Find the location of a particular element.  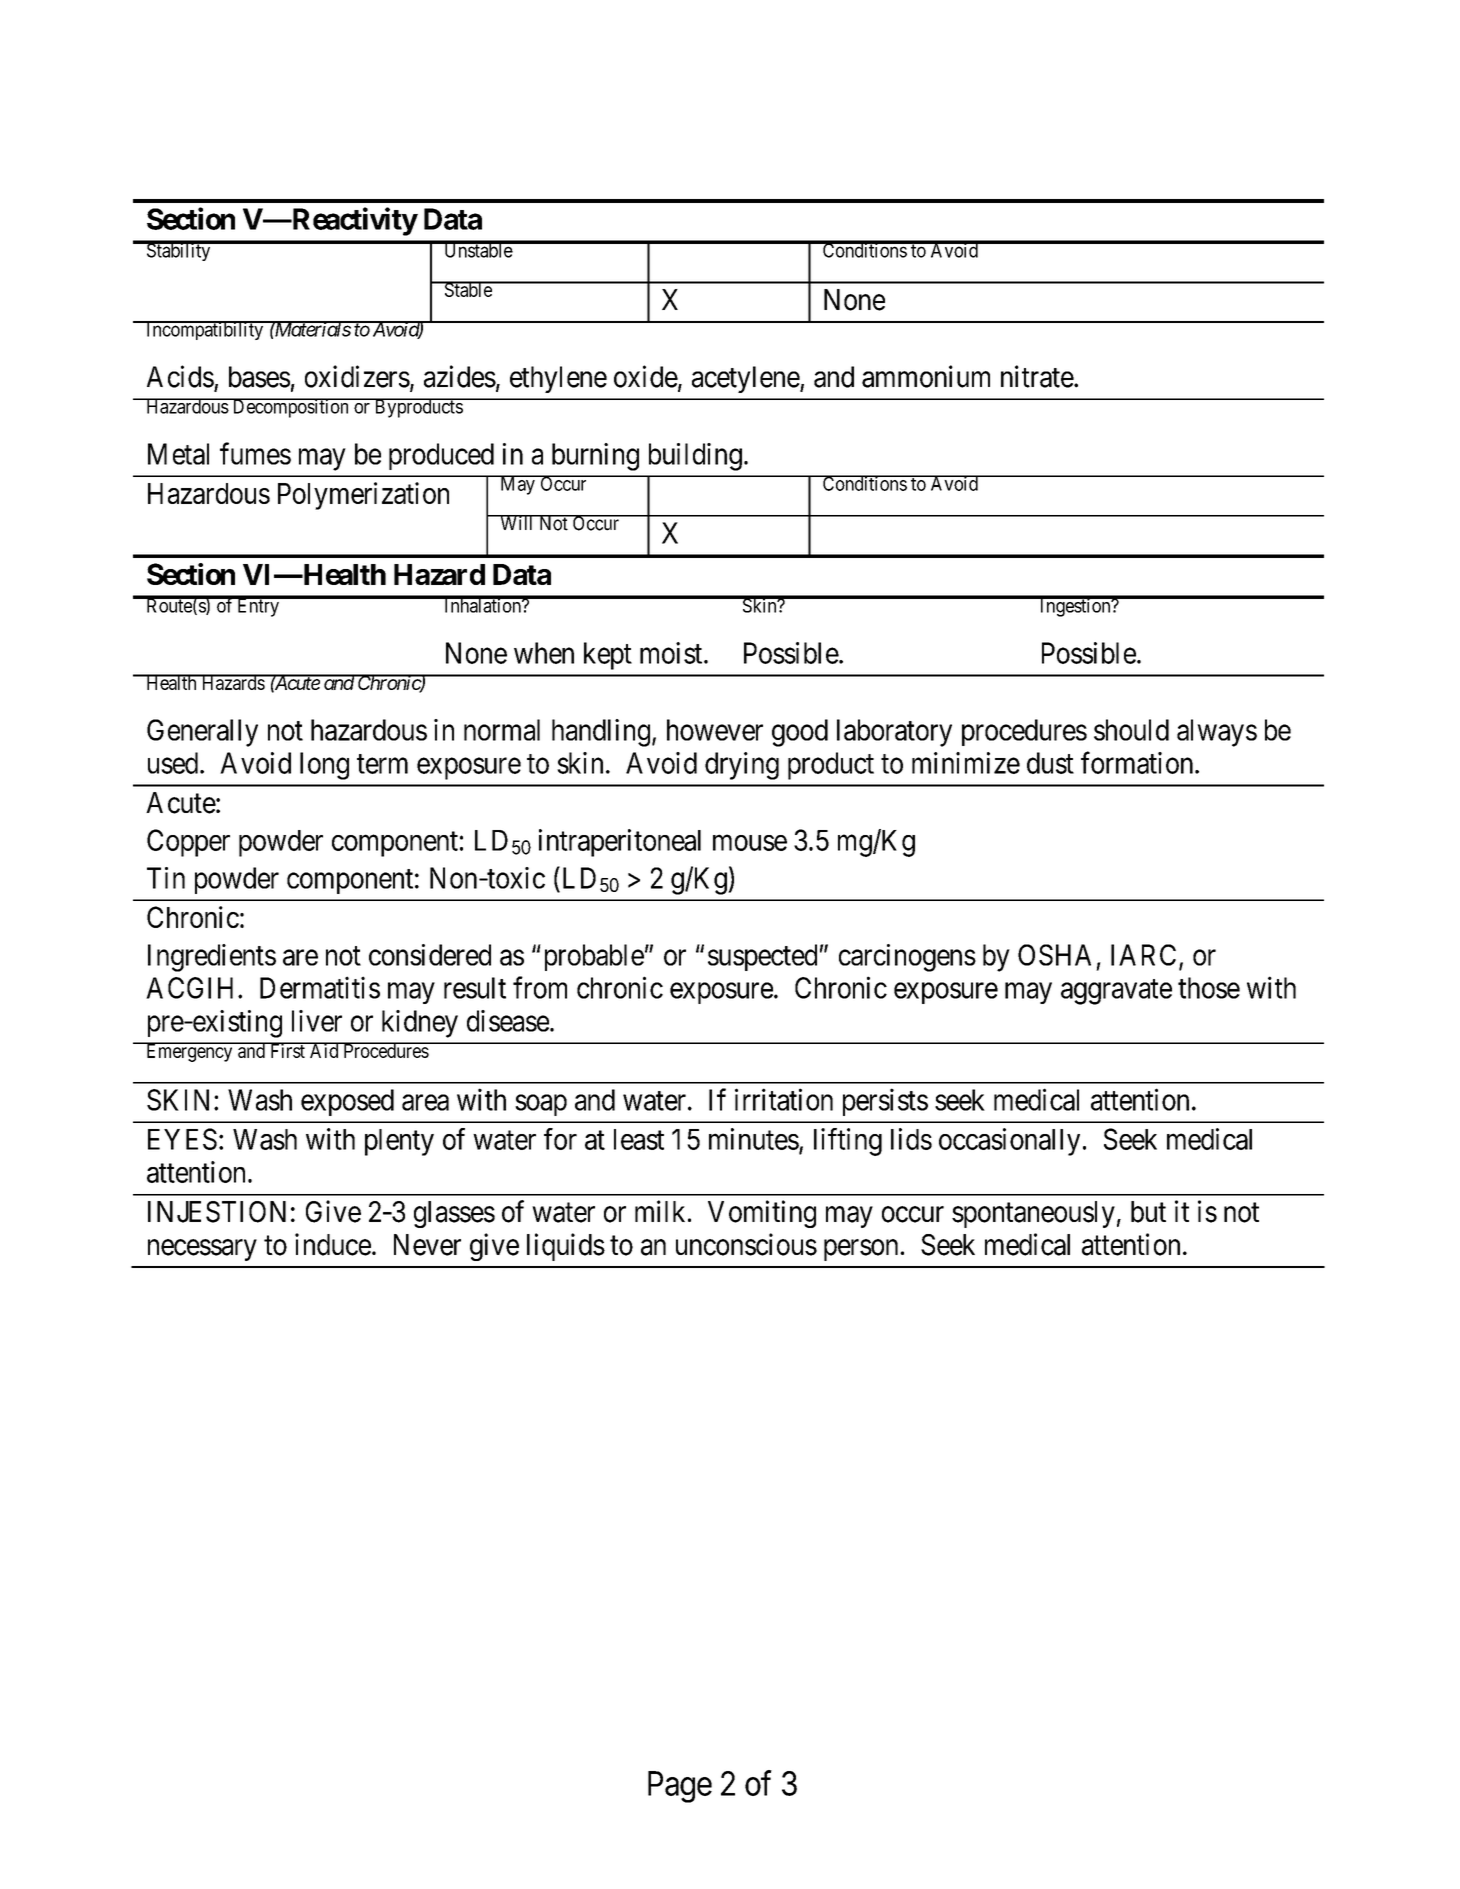

suspected is located at coordinates (762, 957).
